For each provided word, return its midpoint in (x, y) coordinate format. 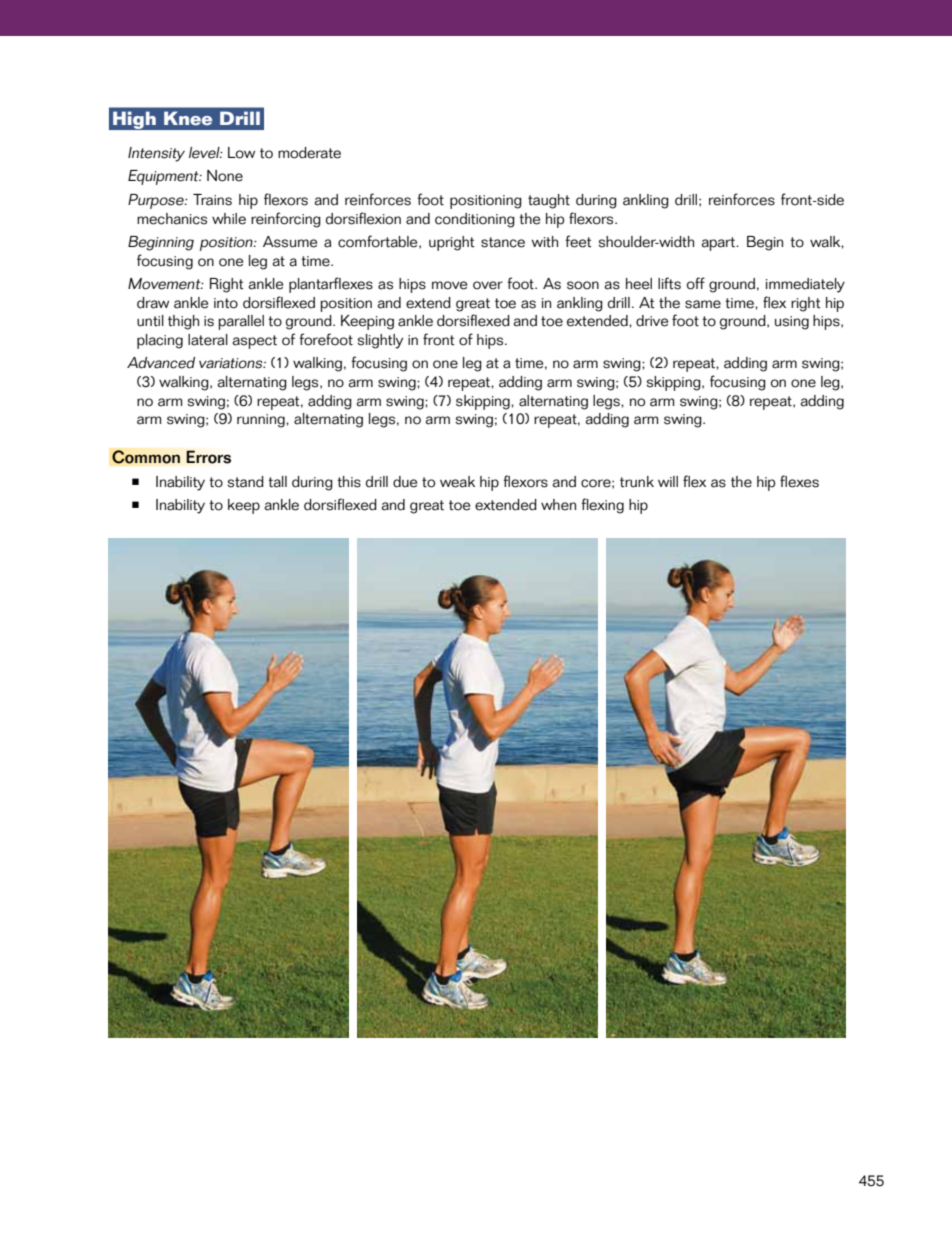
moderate (309, 153)
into (226, 303)
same (703, 304)
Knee (188, 118)
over (488, 285)
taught (549, 201)
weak (457, 482)
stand (246, 482)
